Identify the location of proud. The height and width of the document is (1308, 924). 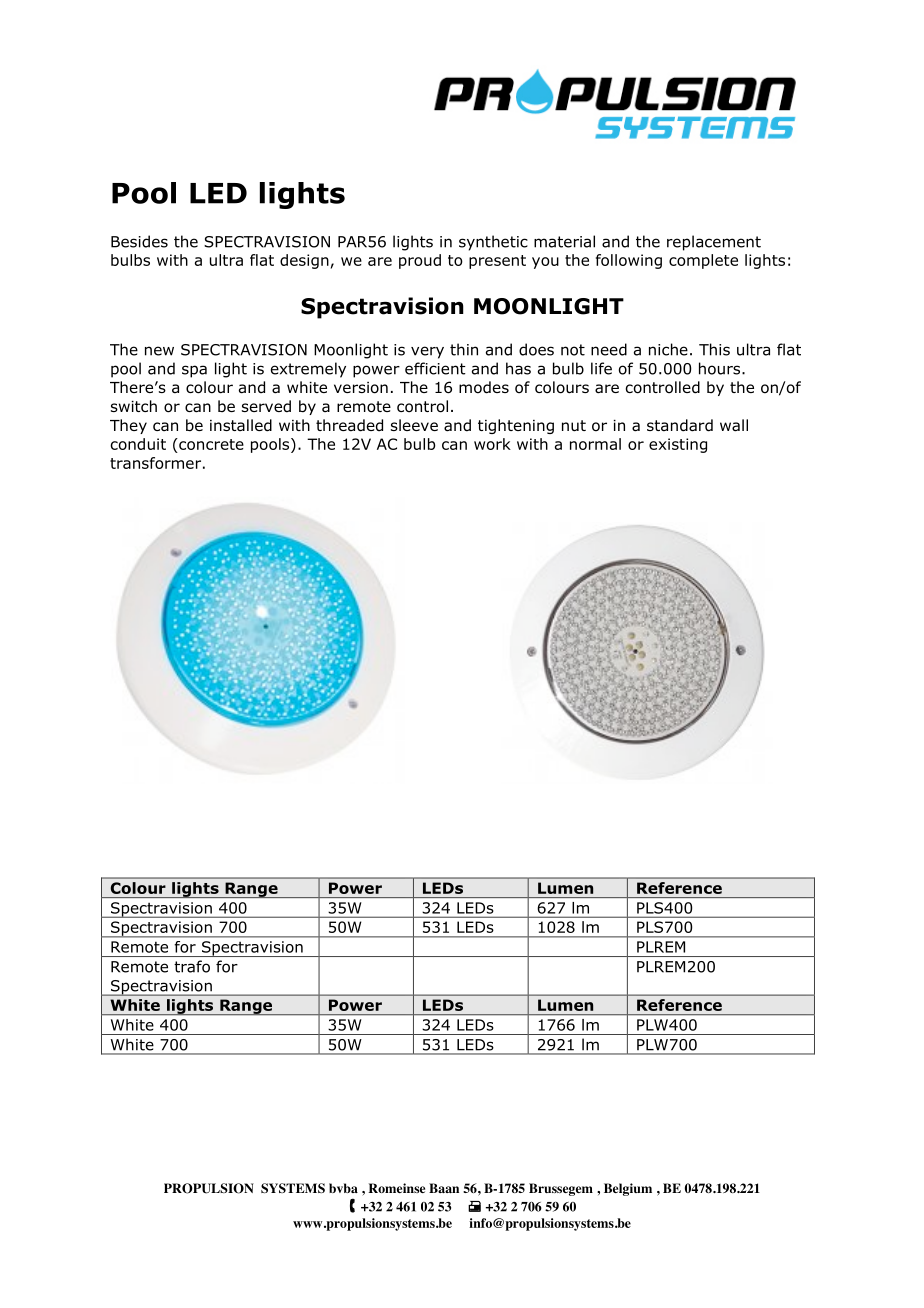
(420, 261).
